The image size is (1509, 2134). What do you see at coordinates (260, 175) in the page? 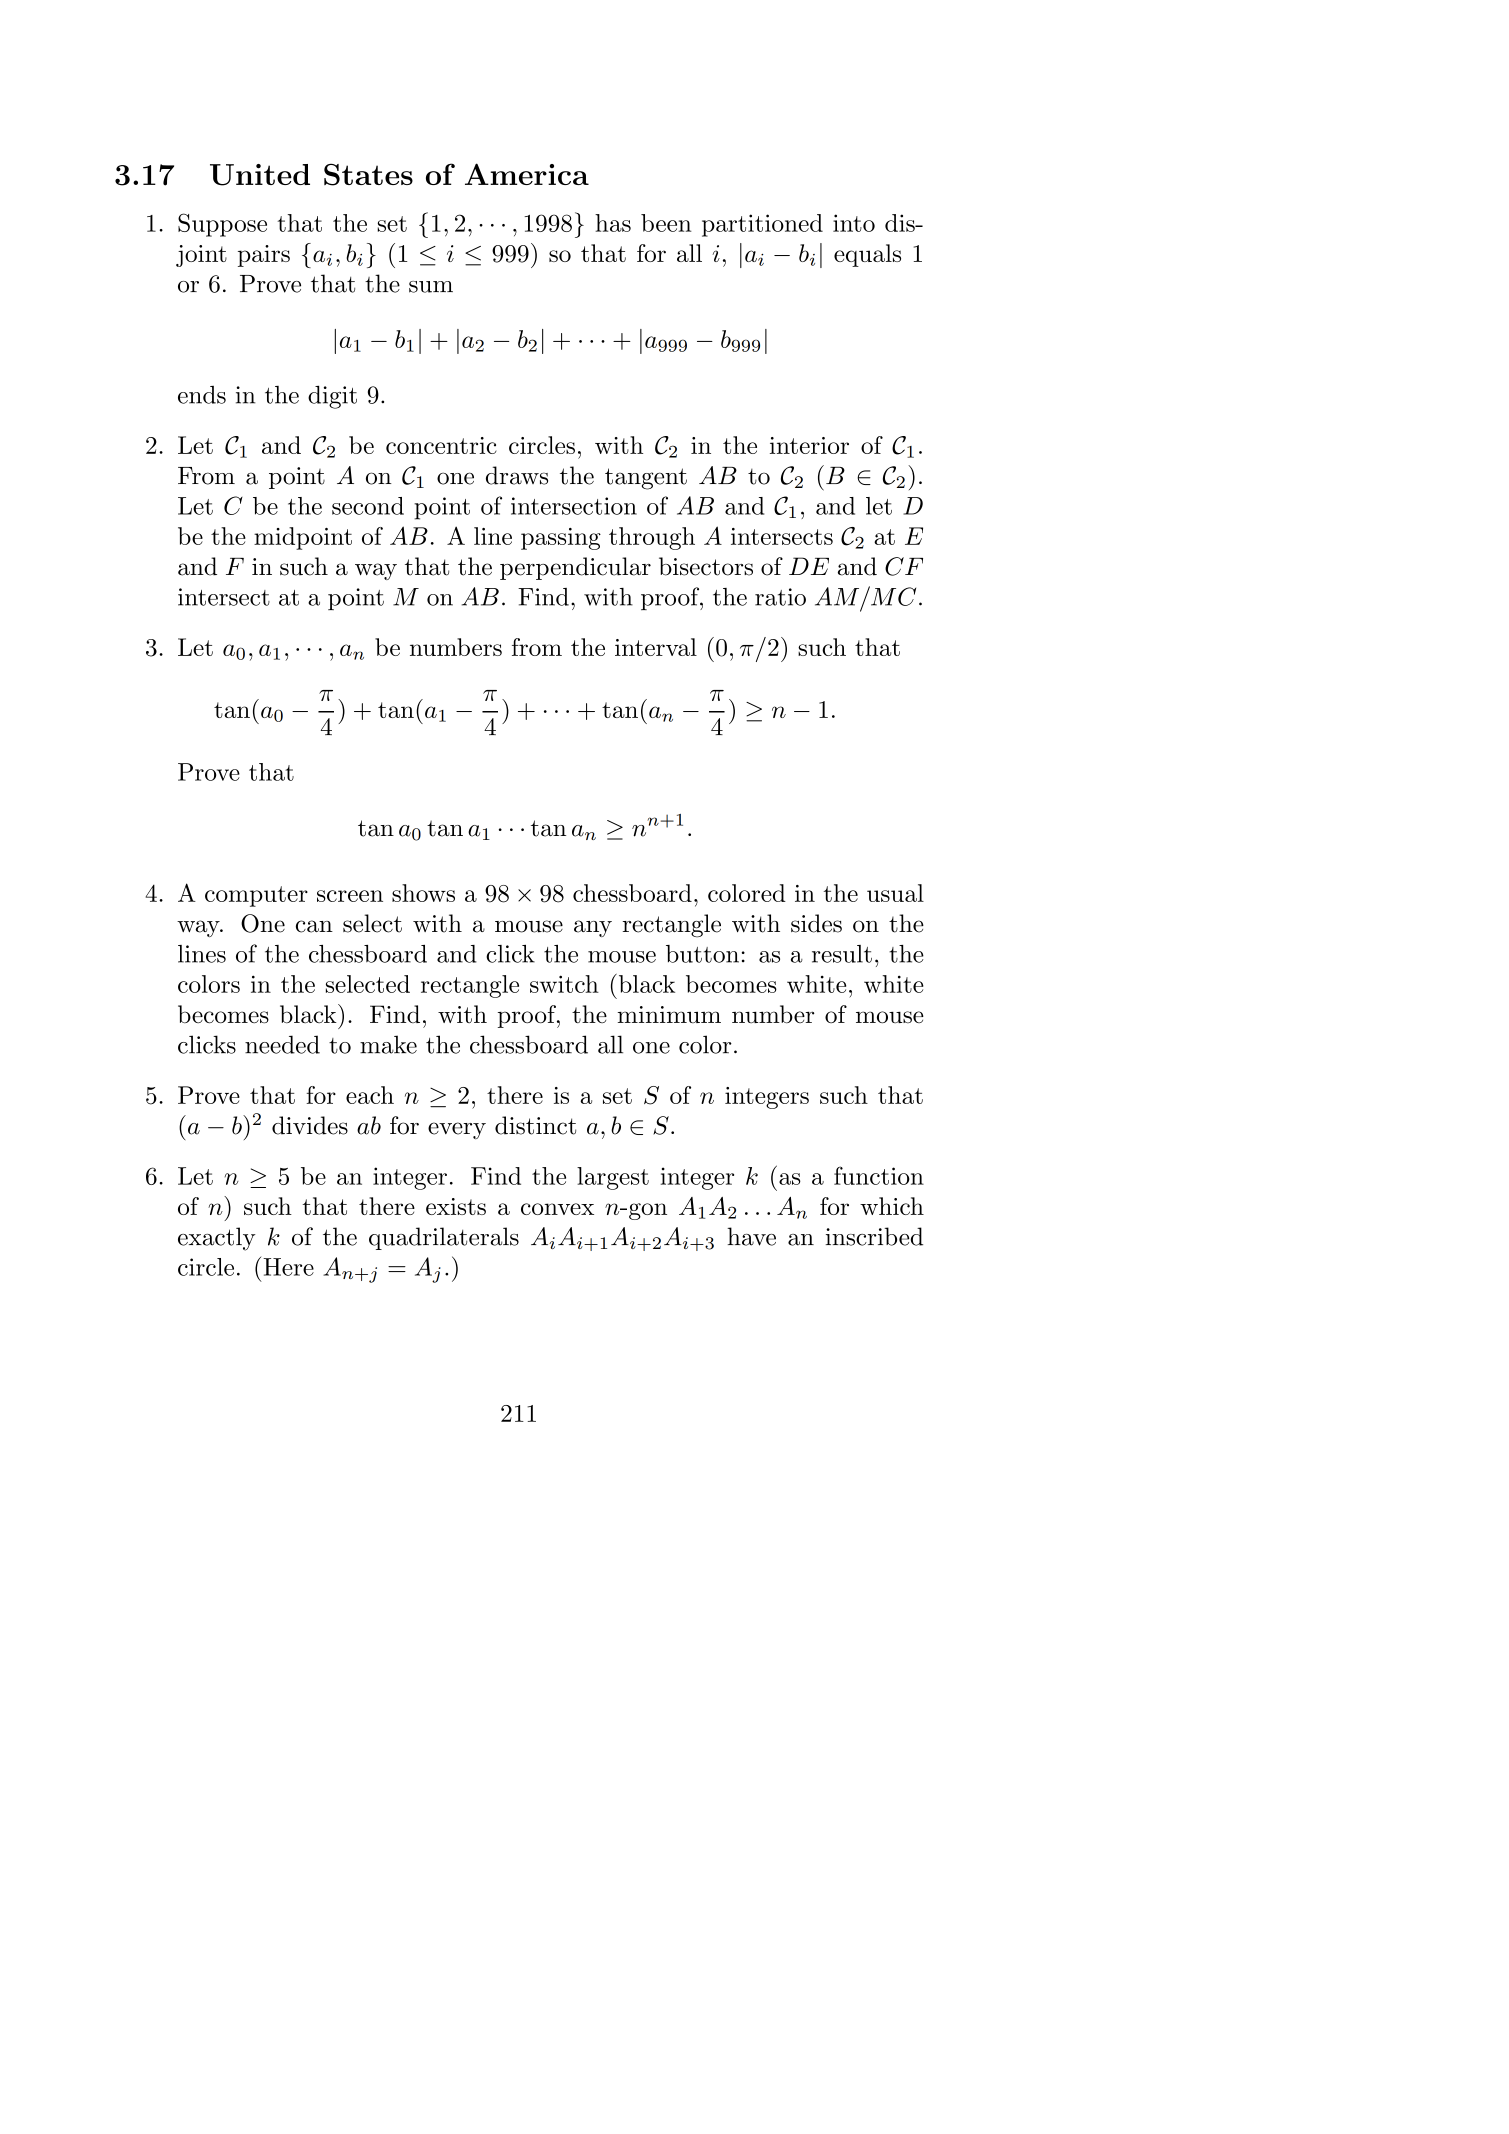
I see `United` at bounding box center [260, 175].
